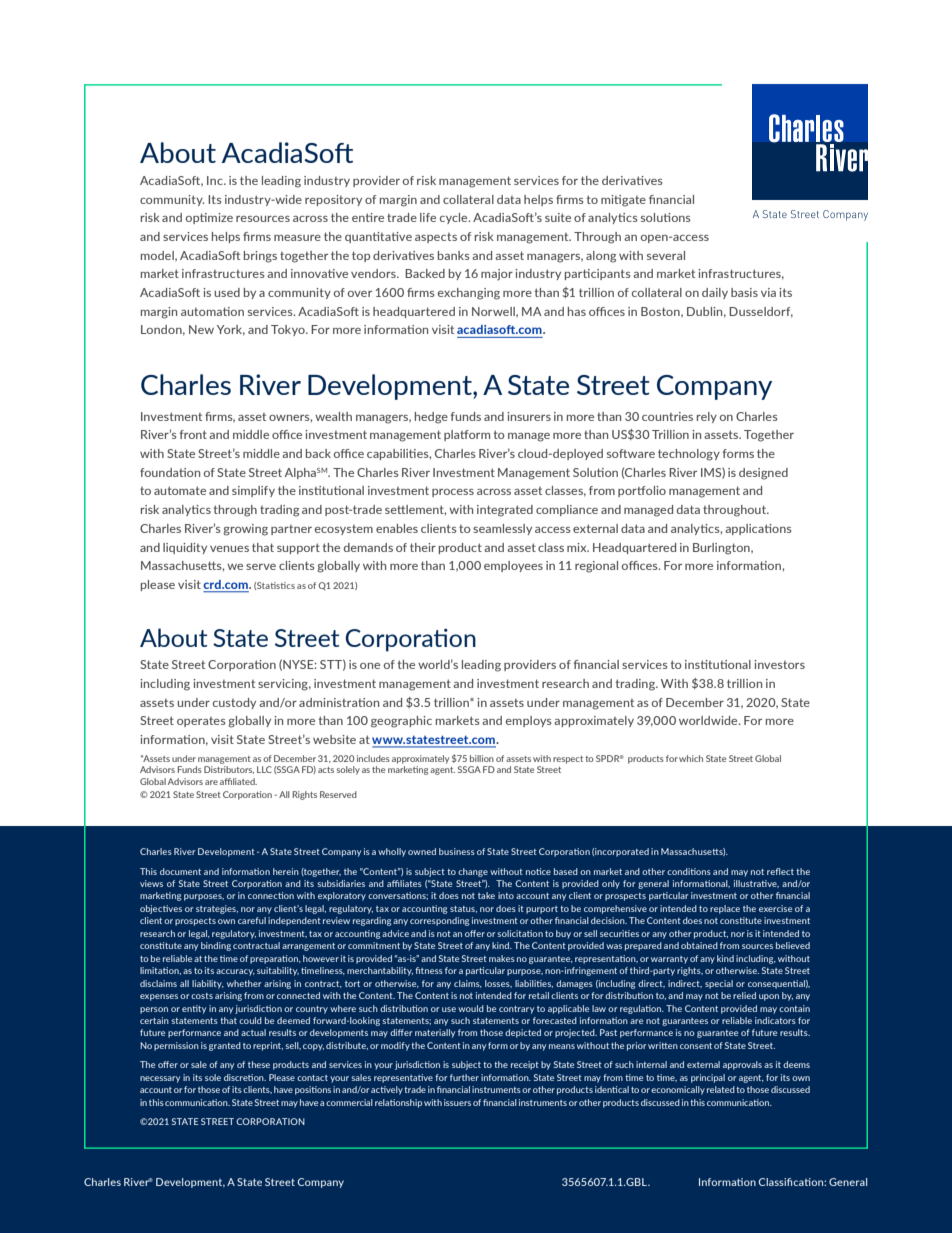 Image resolution: width=952 pixels, height=1233 pixels. What do you see at coordinates (708, 1078) in the document?
I see `principal` at bounding box center [708, 1078].
